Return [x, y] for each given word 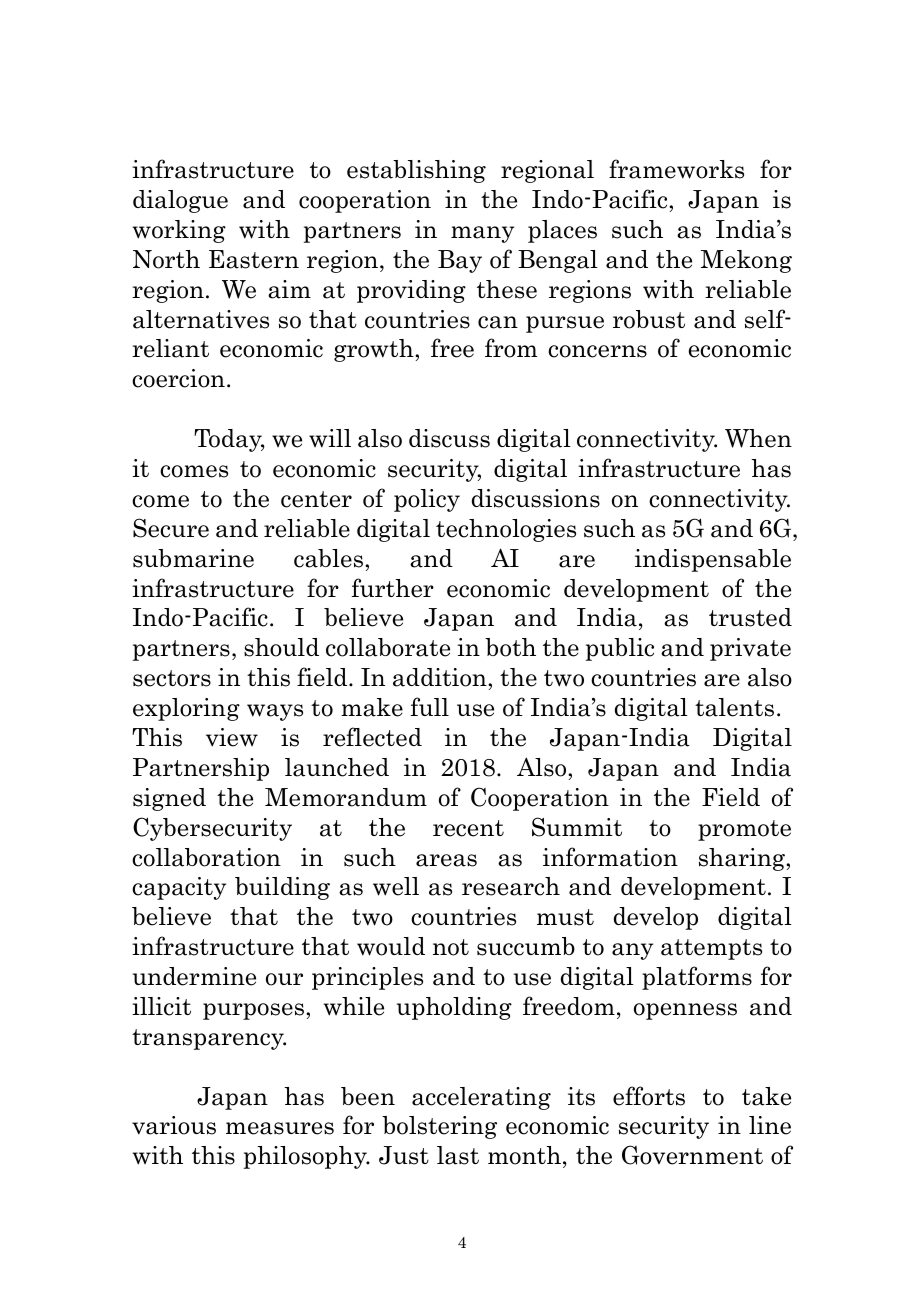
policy [427, 500]
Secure [171, 528]
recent [468, 828]
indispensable [713, 560]
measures [280, 1128]
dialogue [180, 201]
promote [744, 830]
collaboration [206, 857]
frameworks [676, 169]
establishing [416, 171]
